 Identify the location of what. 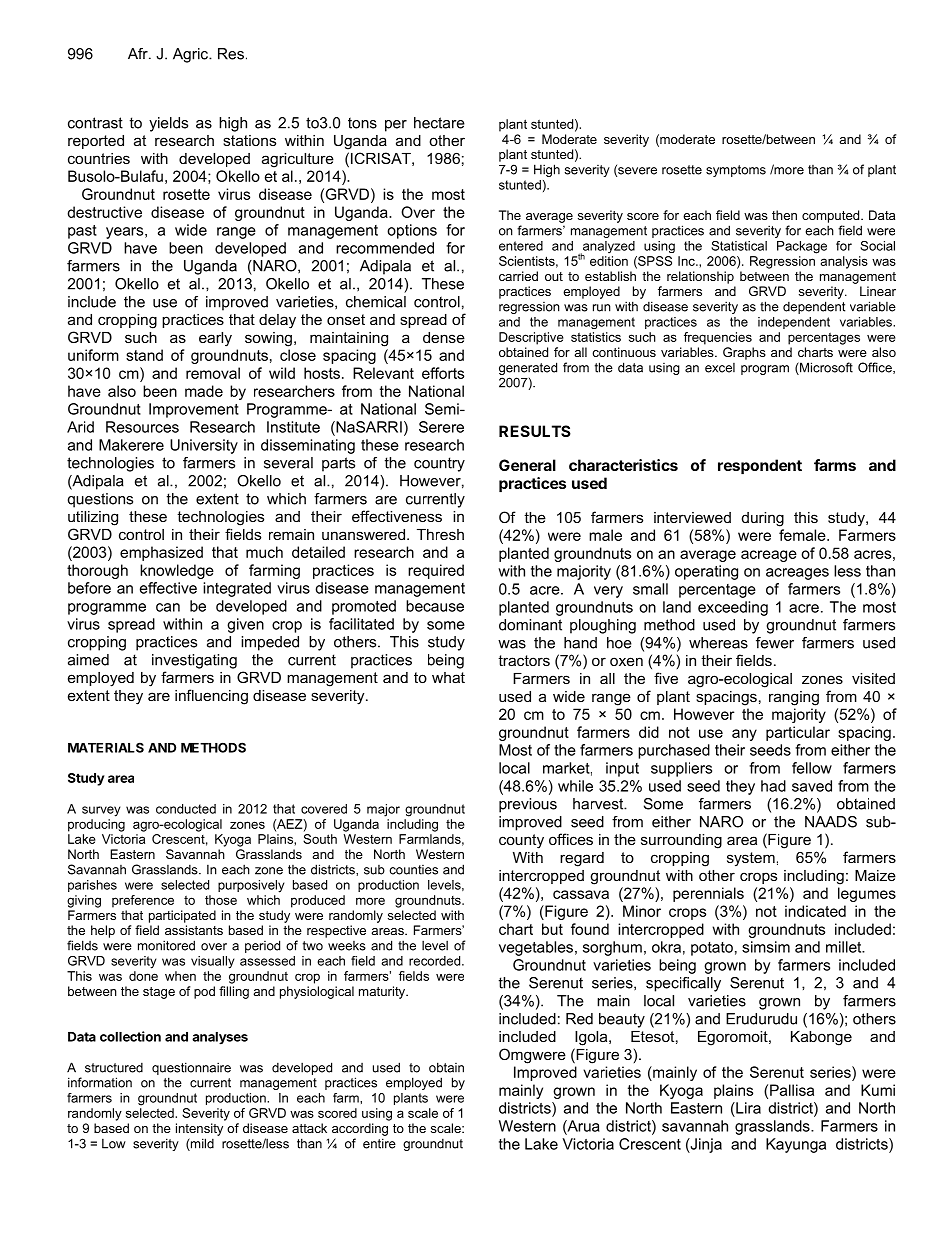
(448, 677).
